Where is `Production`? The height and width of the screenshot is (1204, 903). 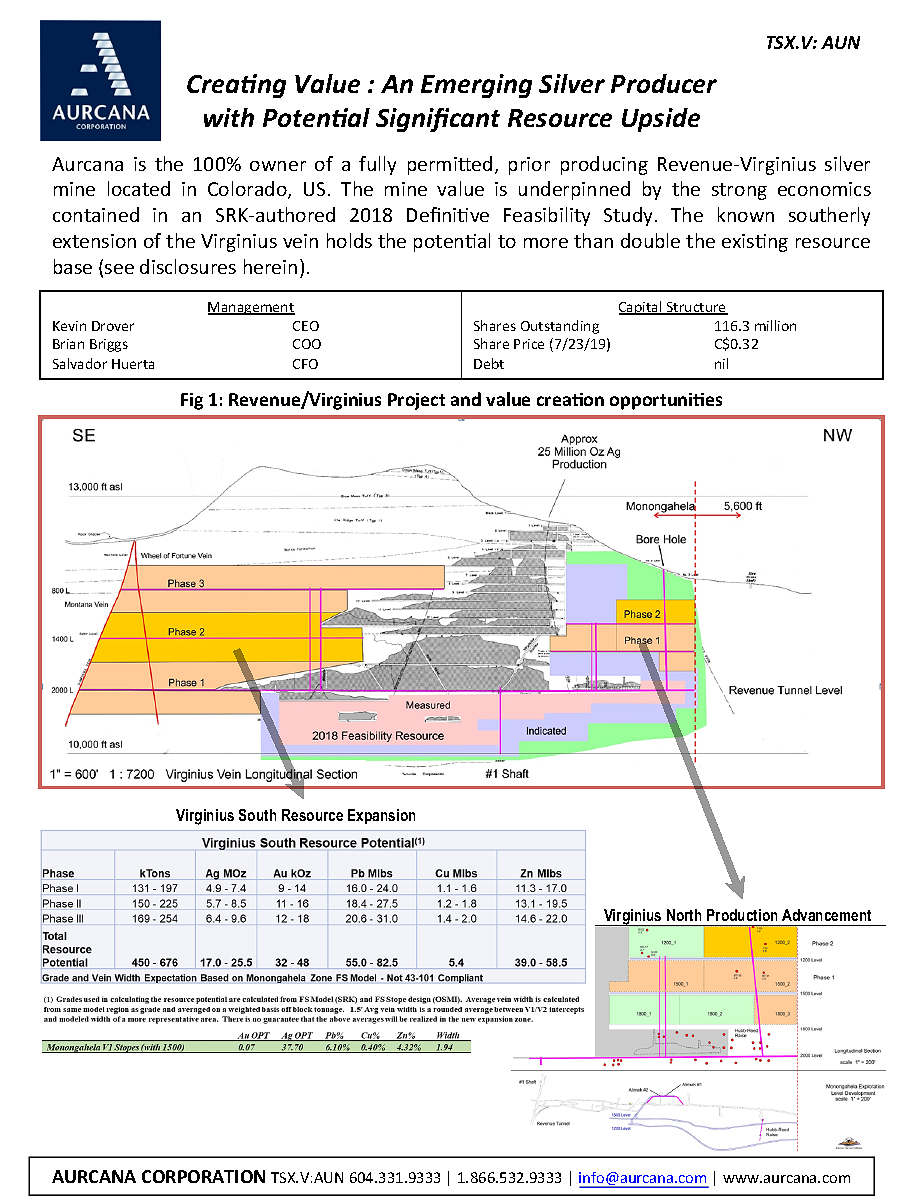 Production is located at coordinates (742, 915).
